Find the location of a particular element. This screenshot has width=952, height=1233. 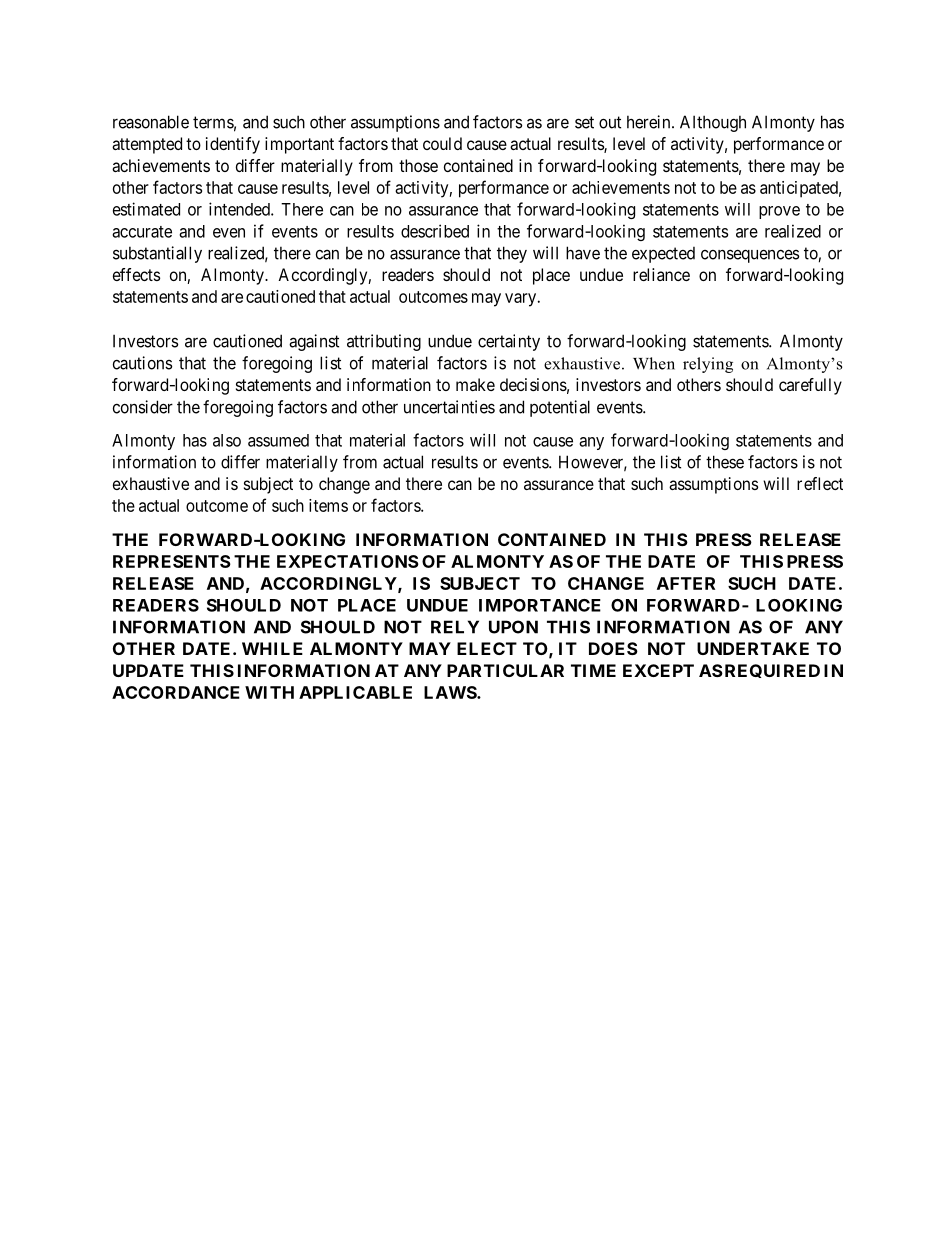

Although is located at coordinates (713, 123).
